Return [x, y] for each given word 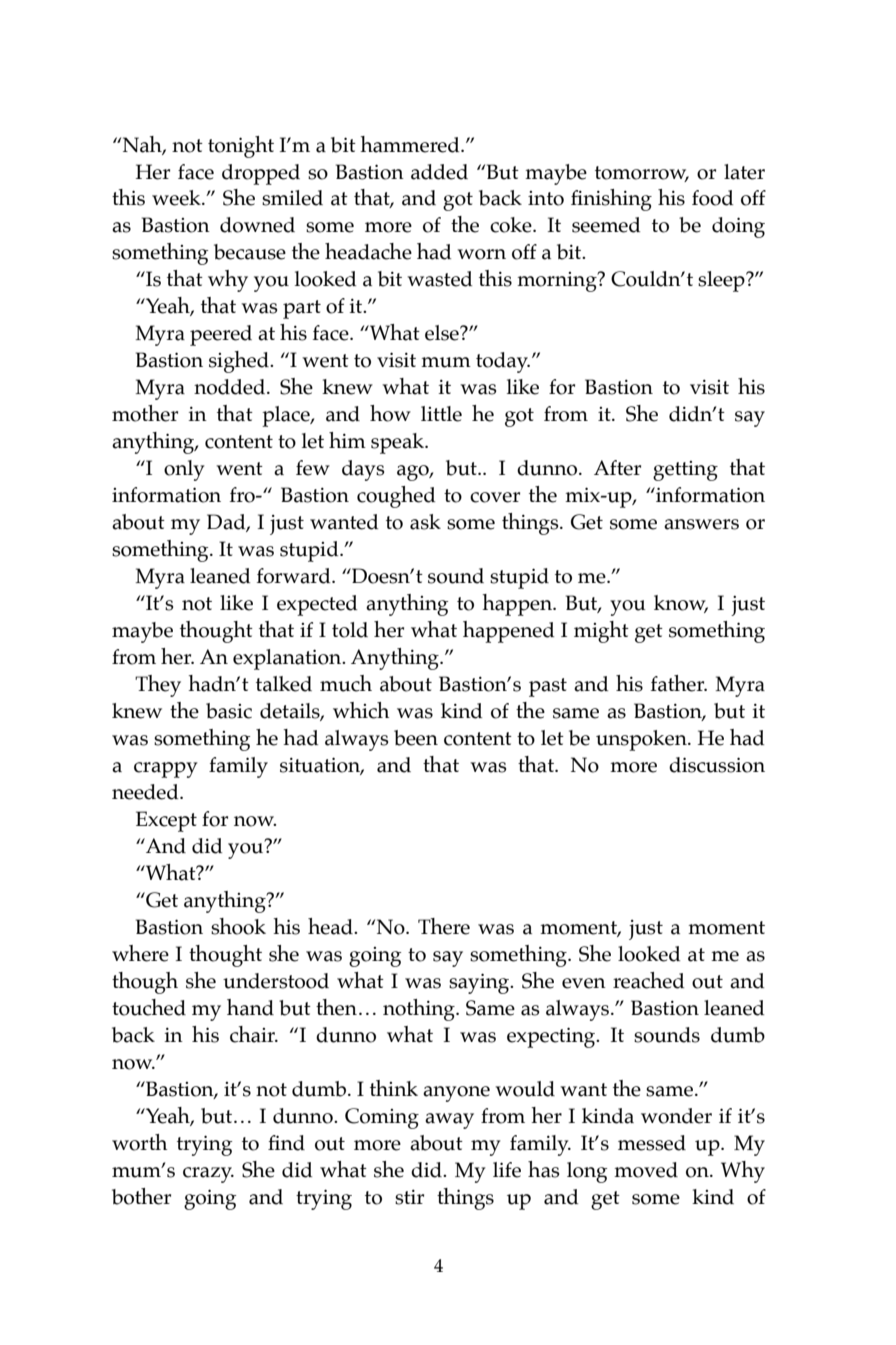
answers [701, 524]
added [439, 172]
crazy [208, 1175]
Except [166, 821]
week [177, 198]
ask [425, 522]
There [444, 926]
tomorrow [642, 173]
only [184, 470]
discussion [717, 765]
